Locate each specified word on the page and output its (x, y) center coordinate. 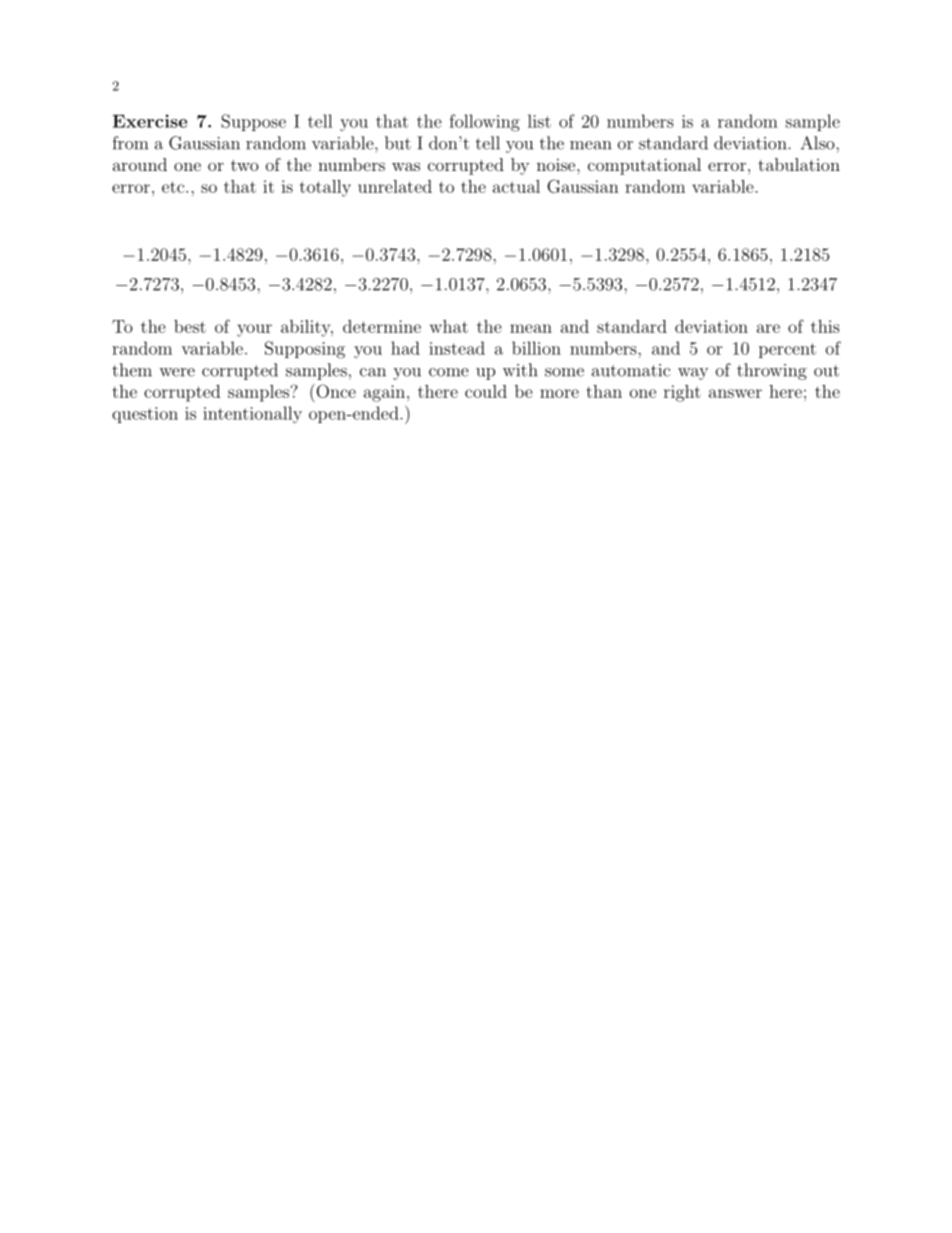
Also (818, 143)
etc (174, 187)
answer (735, 393)
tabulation (799, 164)
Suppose (253, 122)
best (190, 326)
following (484, 123)
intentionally (252, 414)
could (486, 391)
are (768, 328)
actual (516, 186)
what (449, 326)
